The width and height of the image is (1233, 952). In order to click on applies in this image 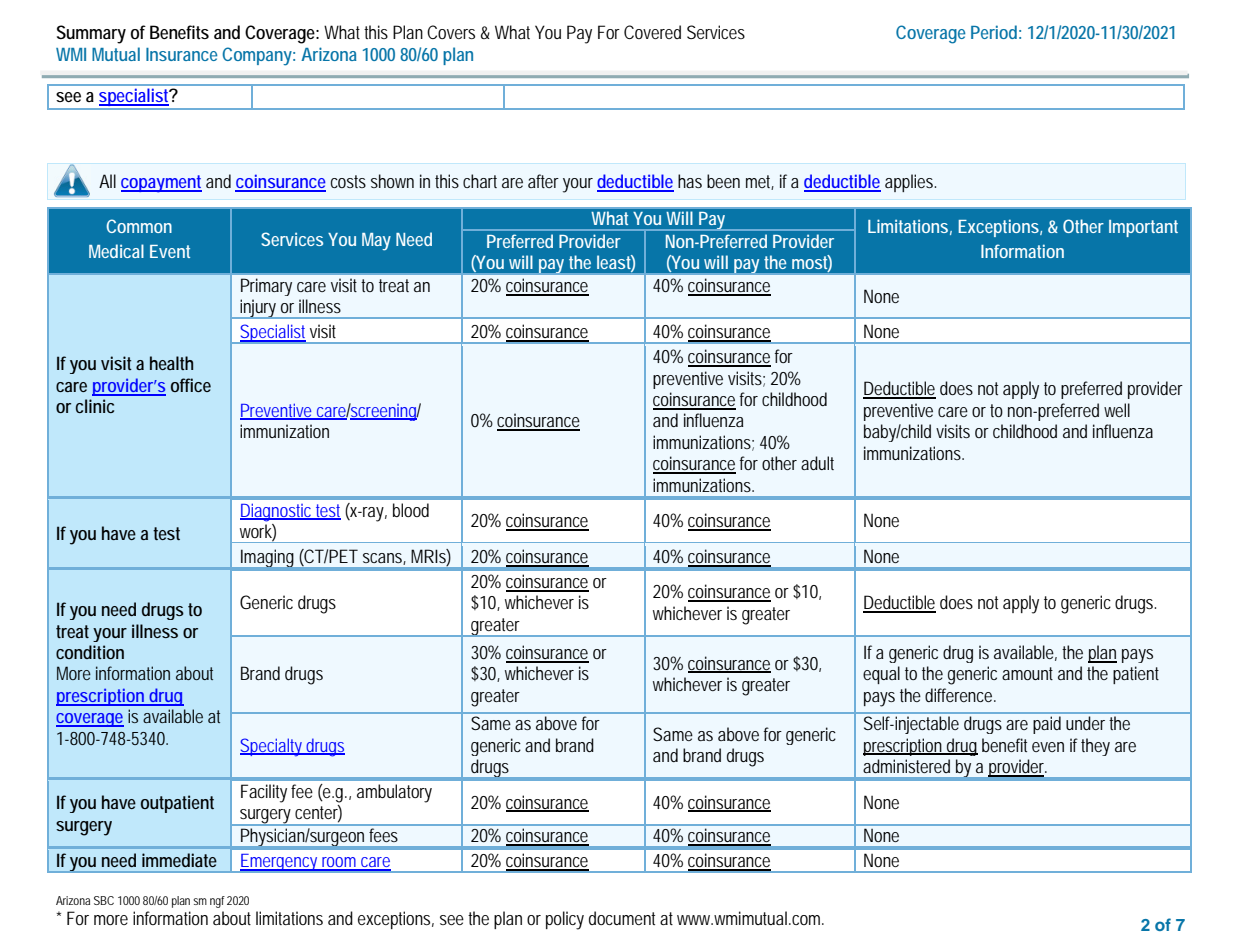, I will do `click(910, 183)`.
